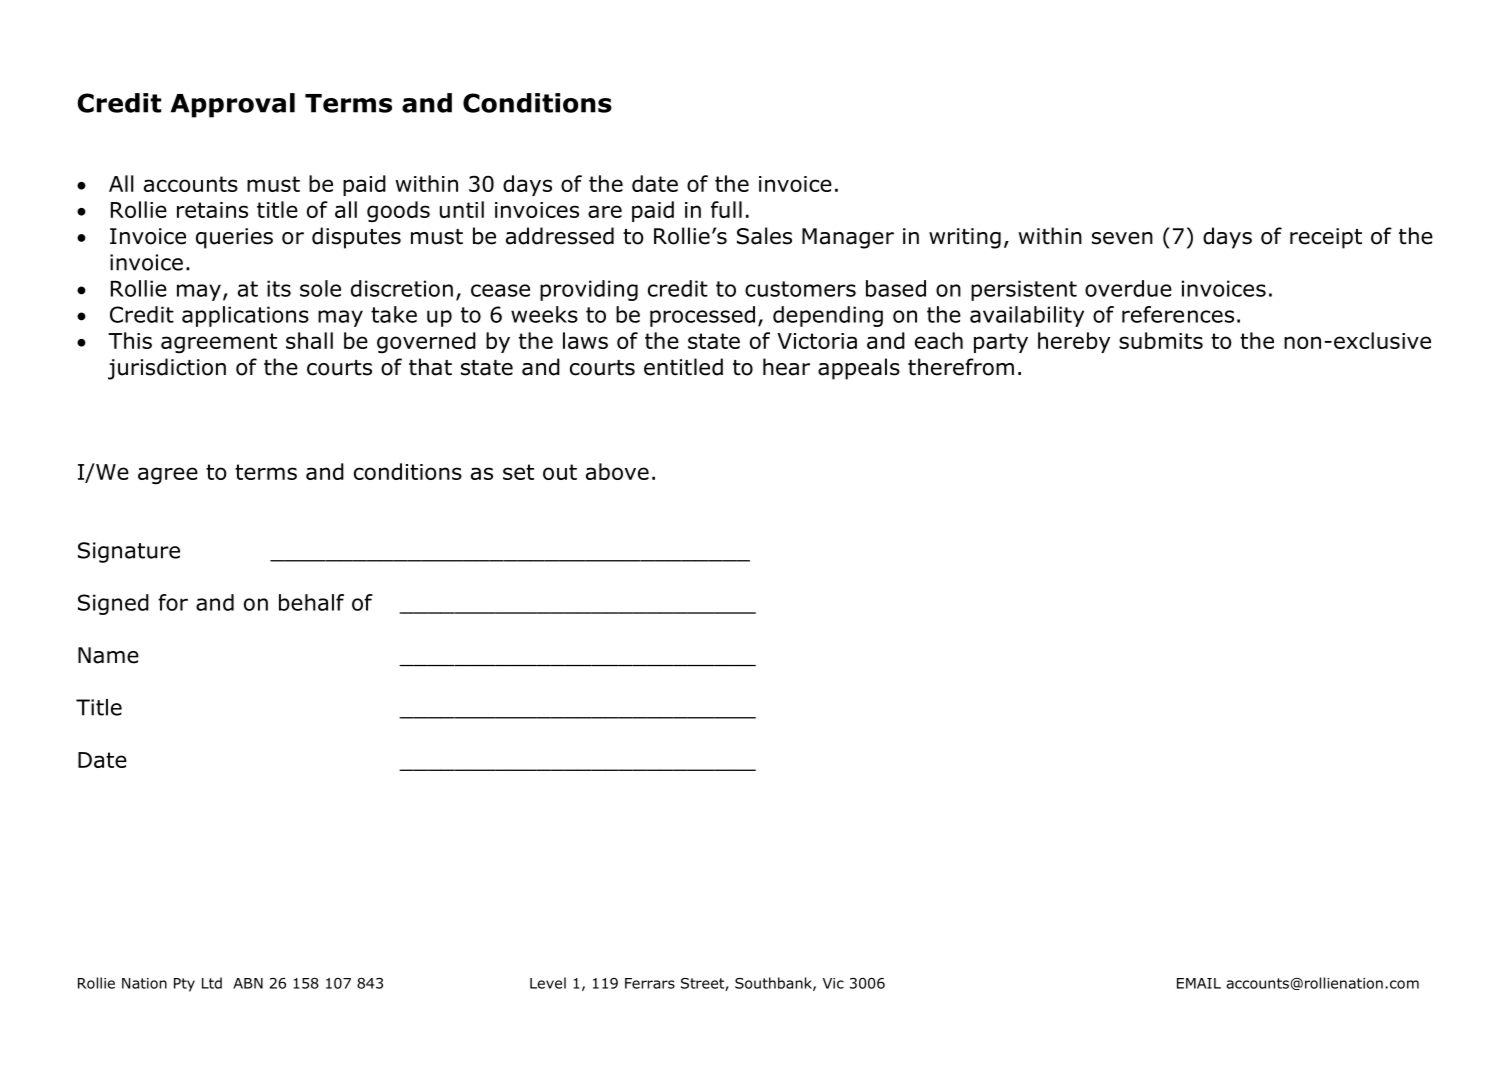  Describe the element at coordinates (786, 367) in the page. I see `hear` at that location.
